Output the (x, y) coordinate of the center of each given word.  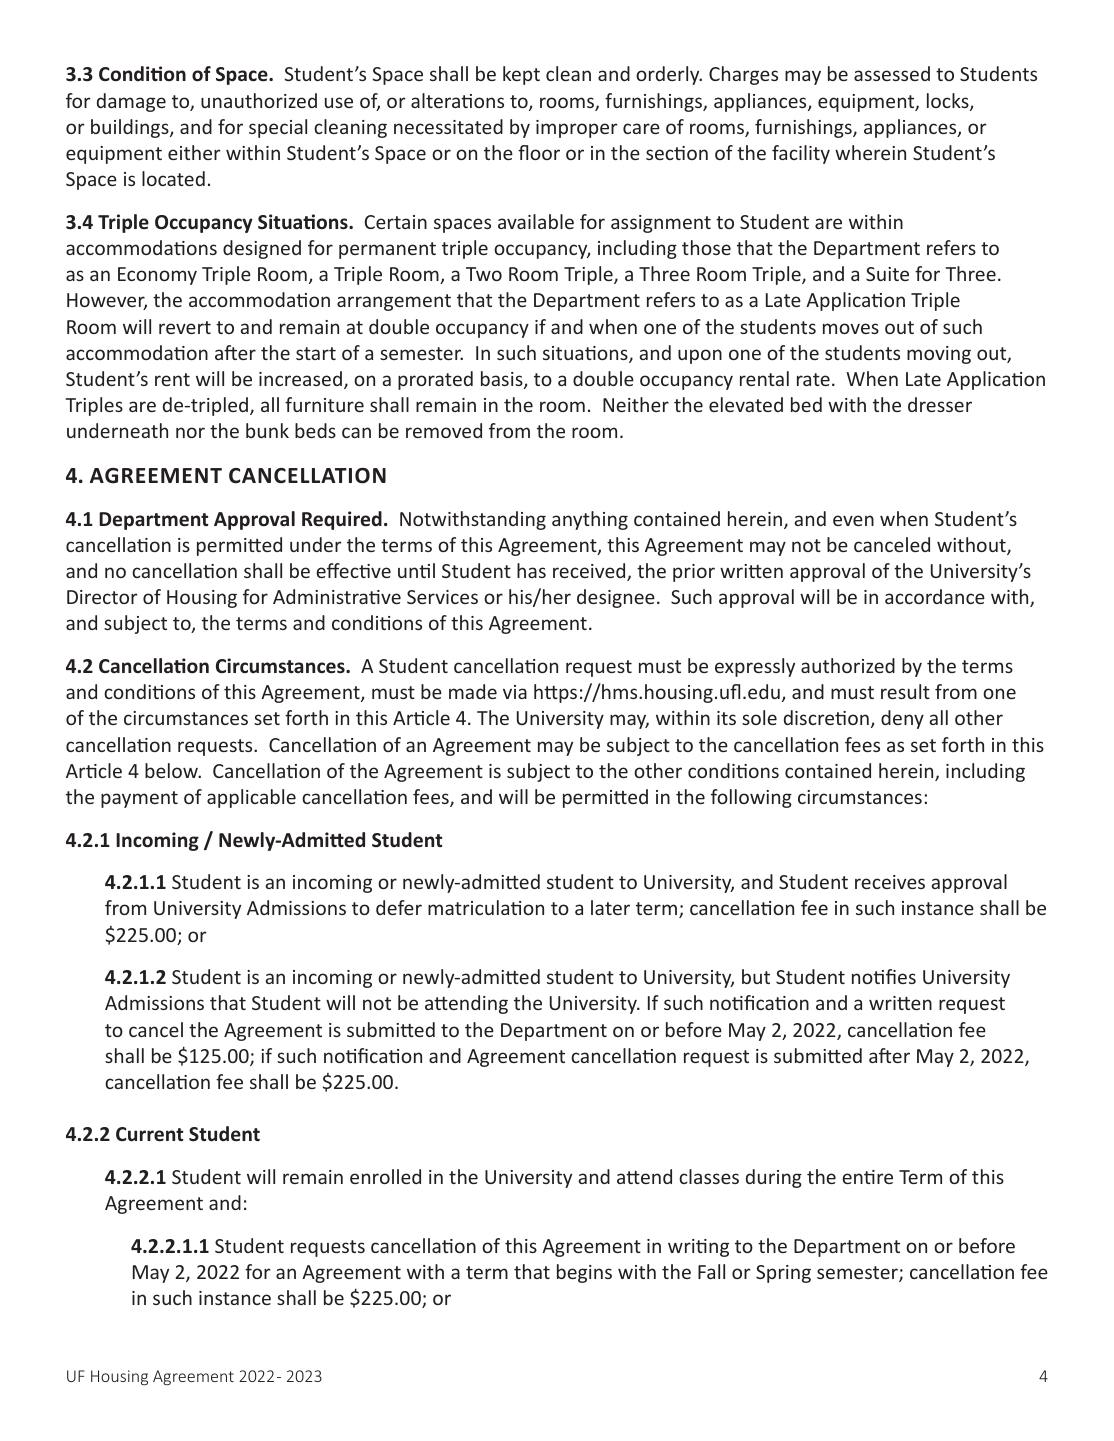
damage (131, 102)
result (905, 691)
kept (521, 75)
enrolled (385, 1176)
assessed (892, 73)
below (172, 770)
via (515, 692)
